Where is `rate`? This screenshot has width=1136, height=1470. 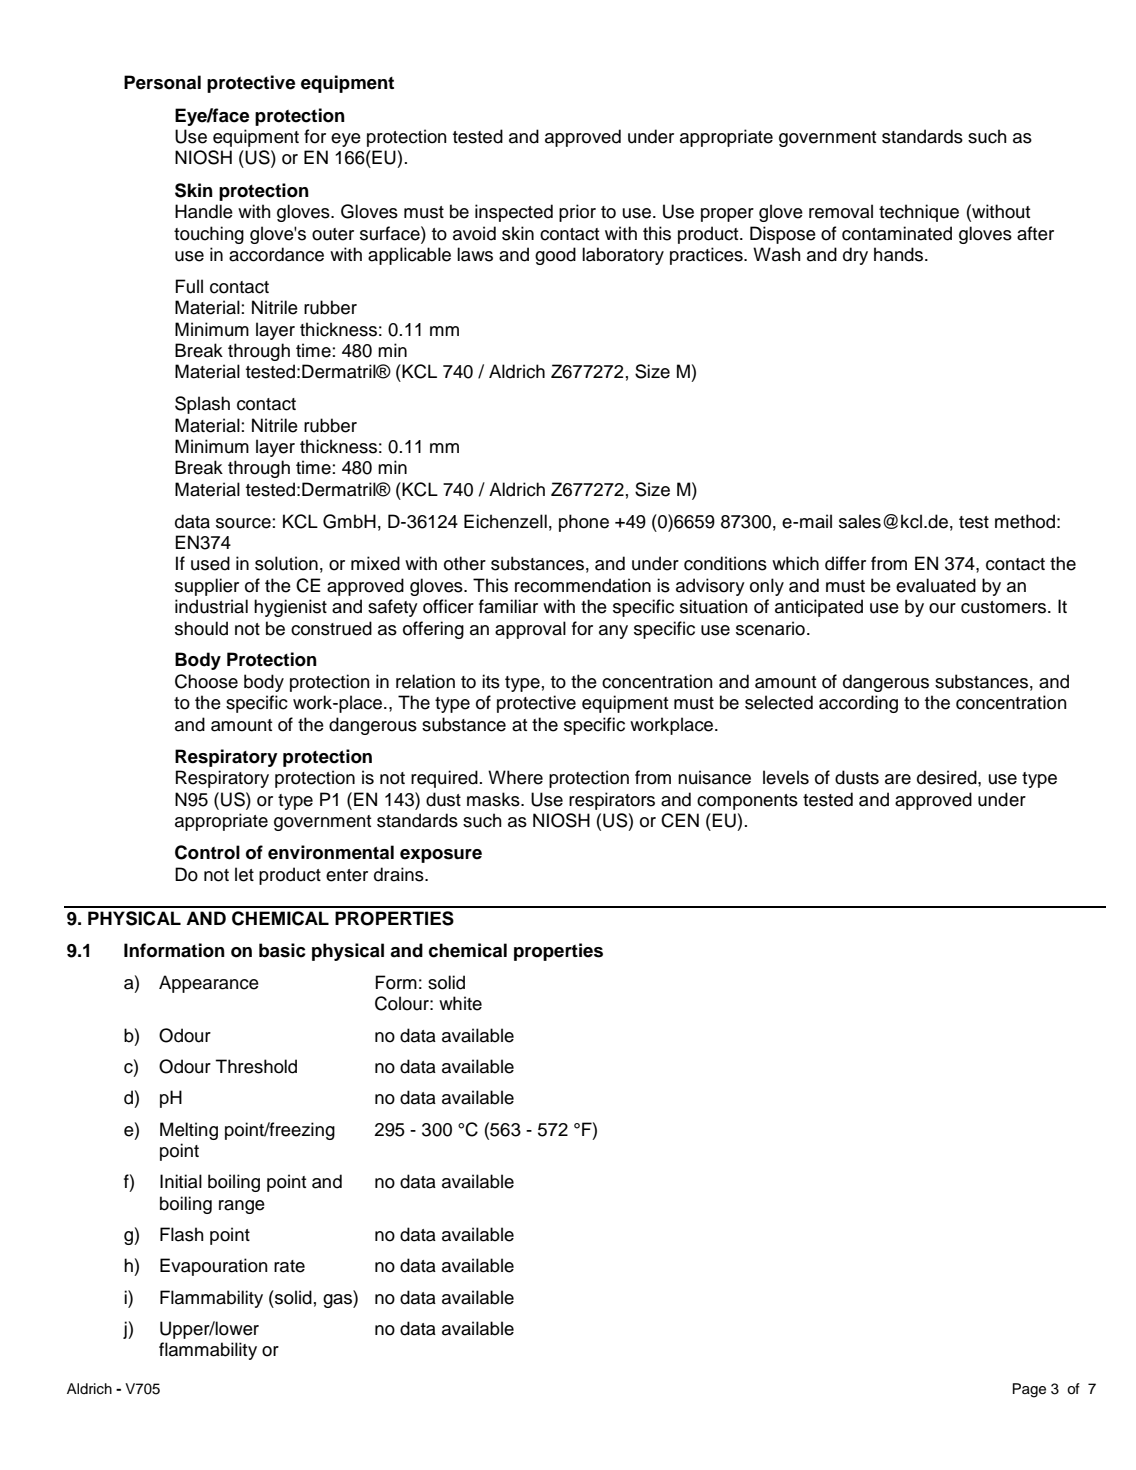 rate is located at coordinates (289, 1266).
